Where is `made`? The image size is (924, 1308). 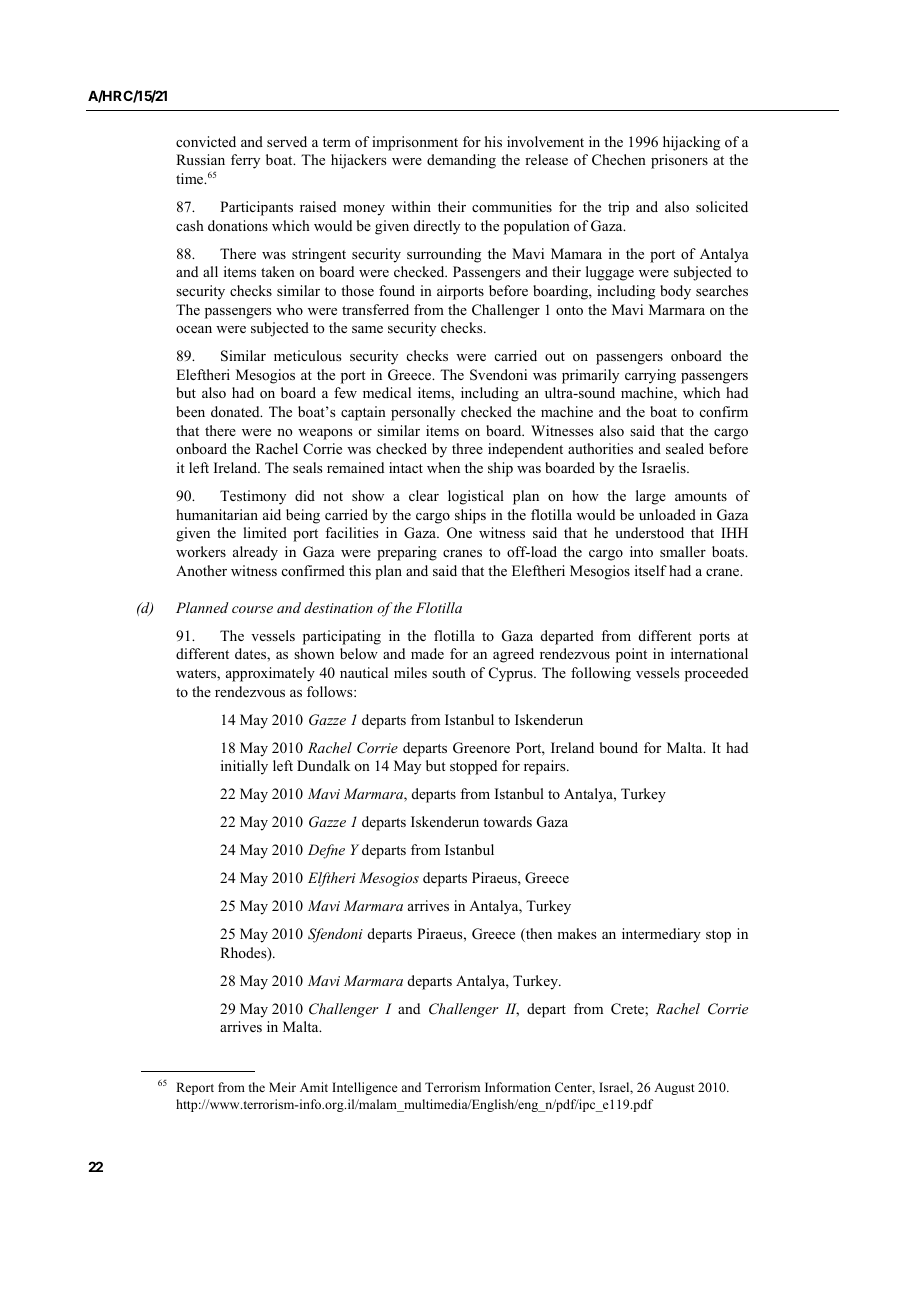
made is located at coordinates (427, 653).
